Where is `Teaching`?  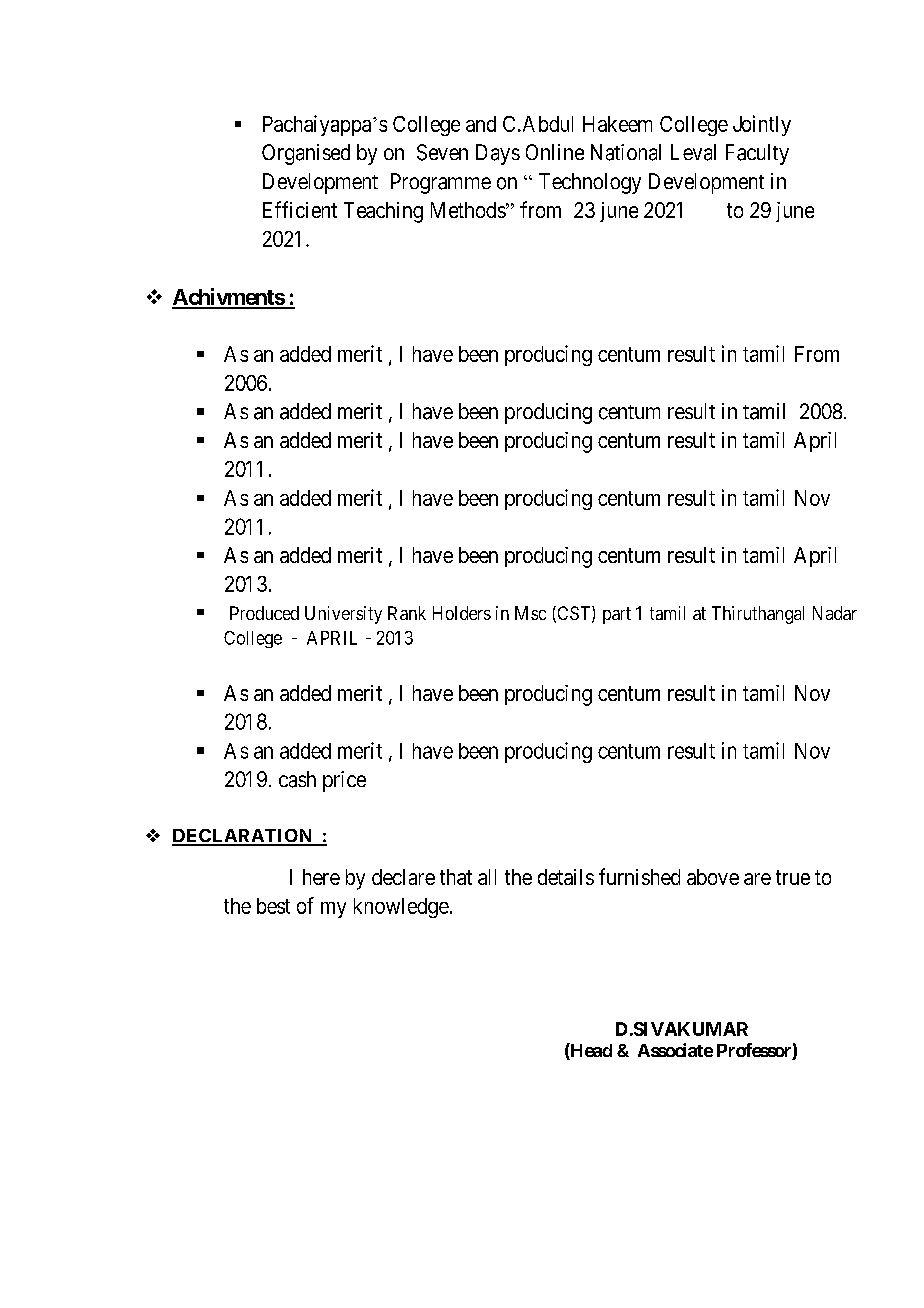 Teaching is located at coordinates (383, 212).
